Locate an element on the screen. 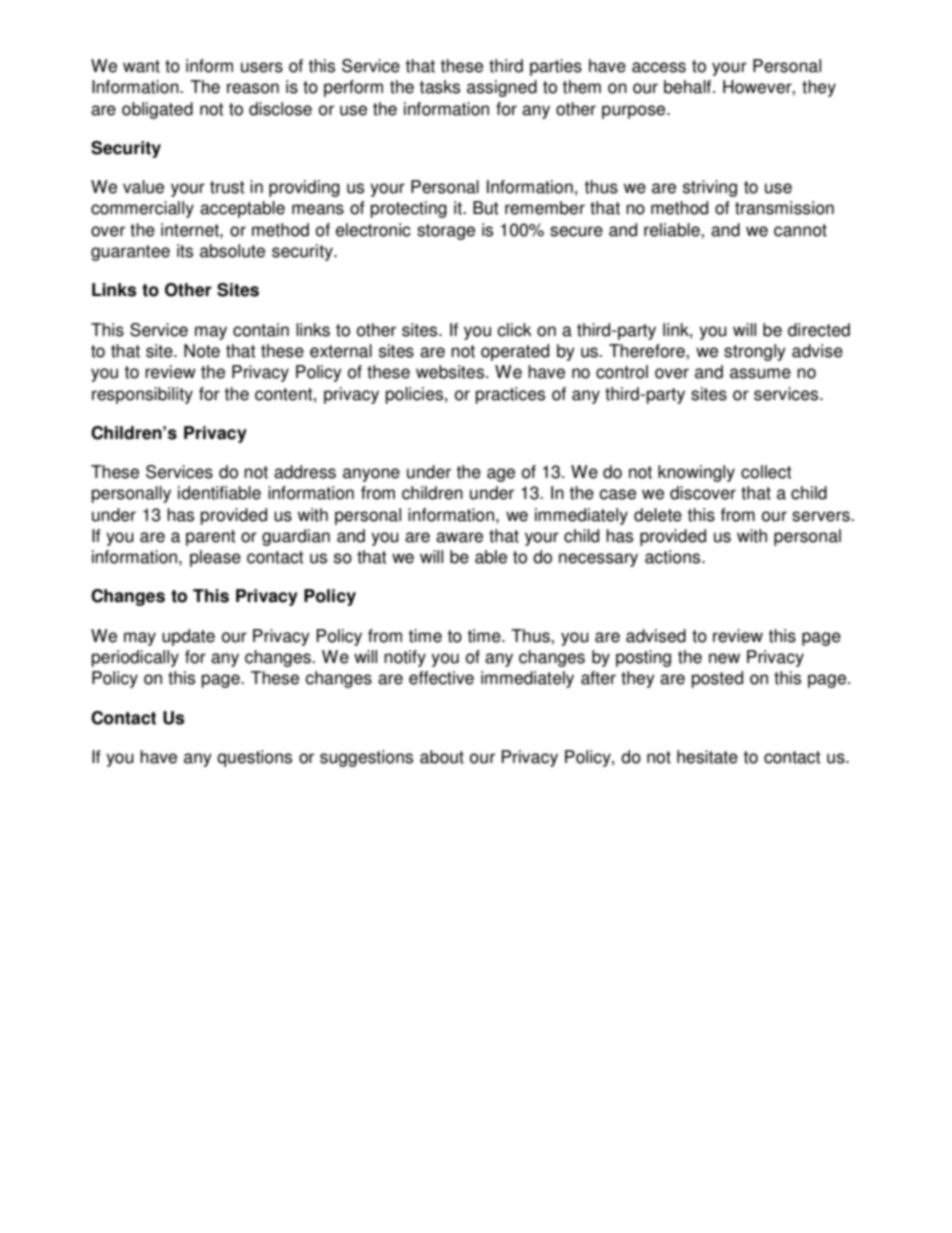 The height and width of the screenshot is (1233, 952). questions is located at coordinates (254, 758).
